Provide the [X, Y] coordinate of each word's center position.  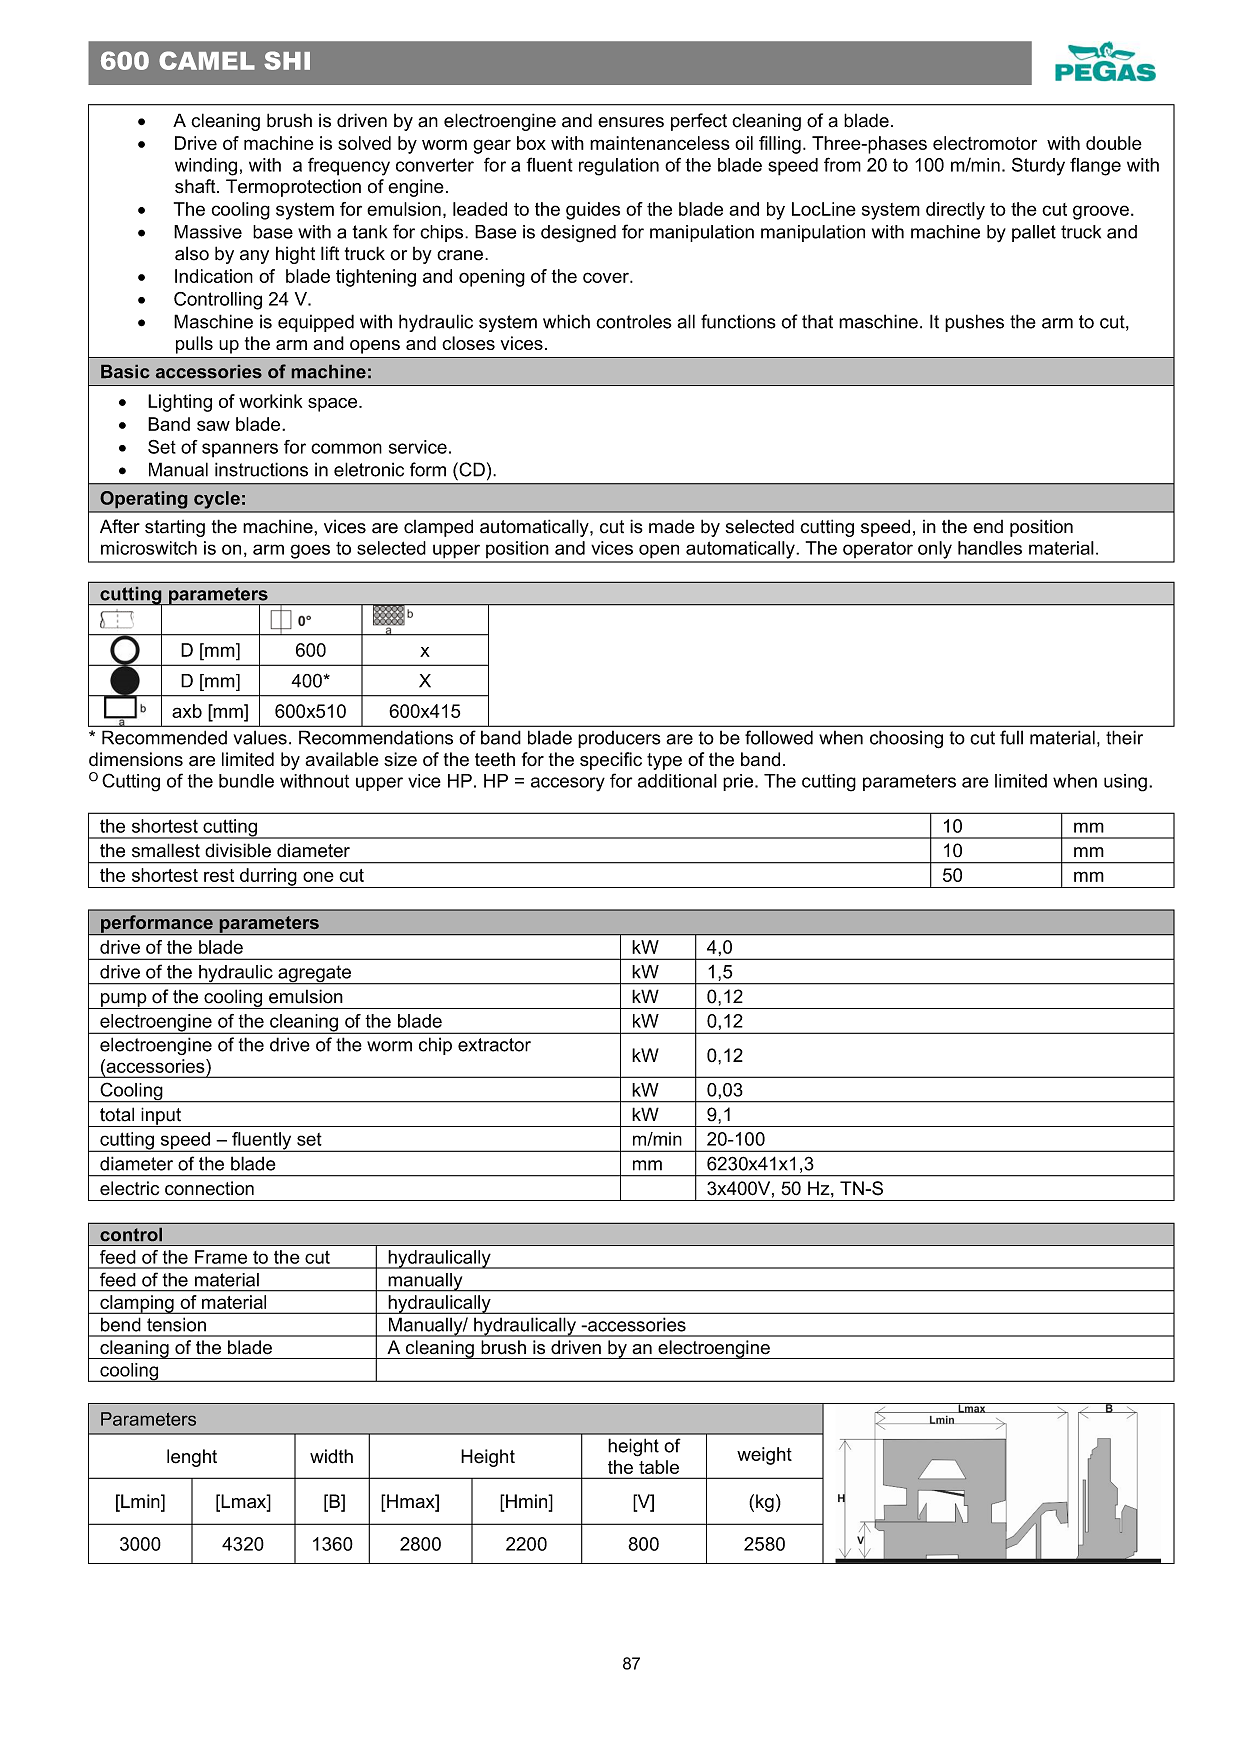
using [1125, 783]
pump [124, 1001]
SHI [287, 60]
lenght [192, 1458]
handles [990, 548]
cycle [217, 500]
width [331, 1456]
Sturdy [1038, 166]
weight [764, 1456]
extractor [494, 1045]
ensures [631, 122]
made [672, 526]
